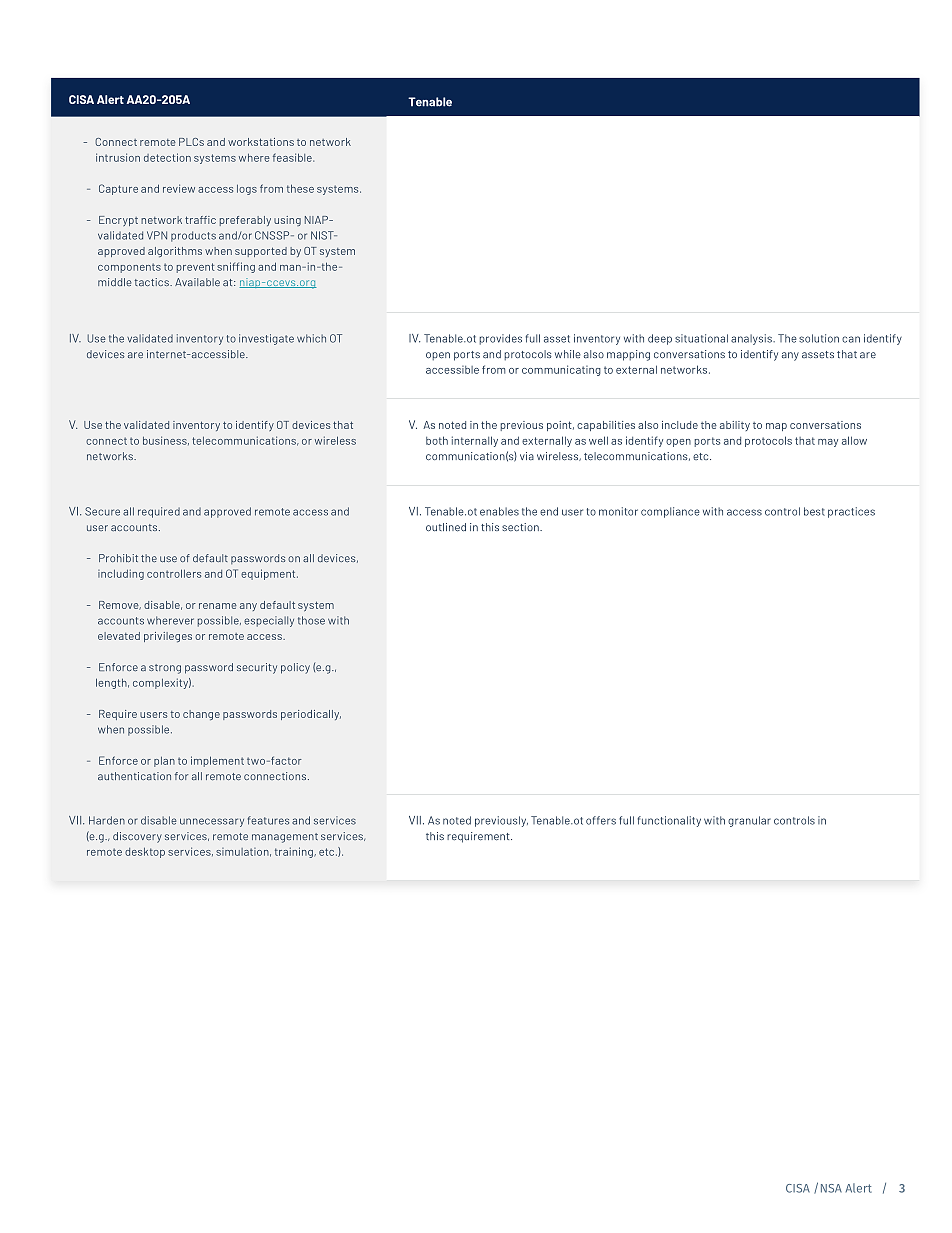 The image size is (952, 1233). I want to click on desktop, so click(145, 852).
